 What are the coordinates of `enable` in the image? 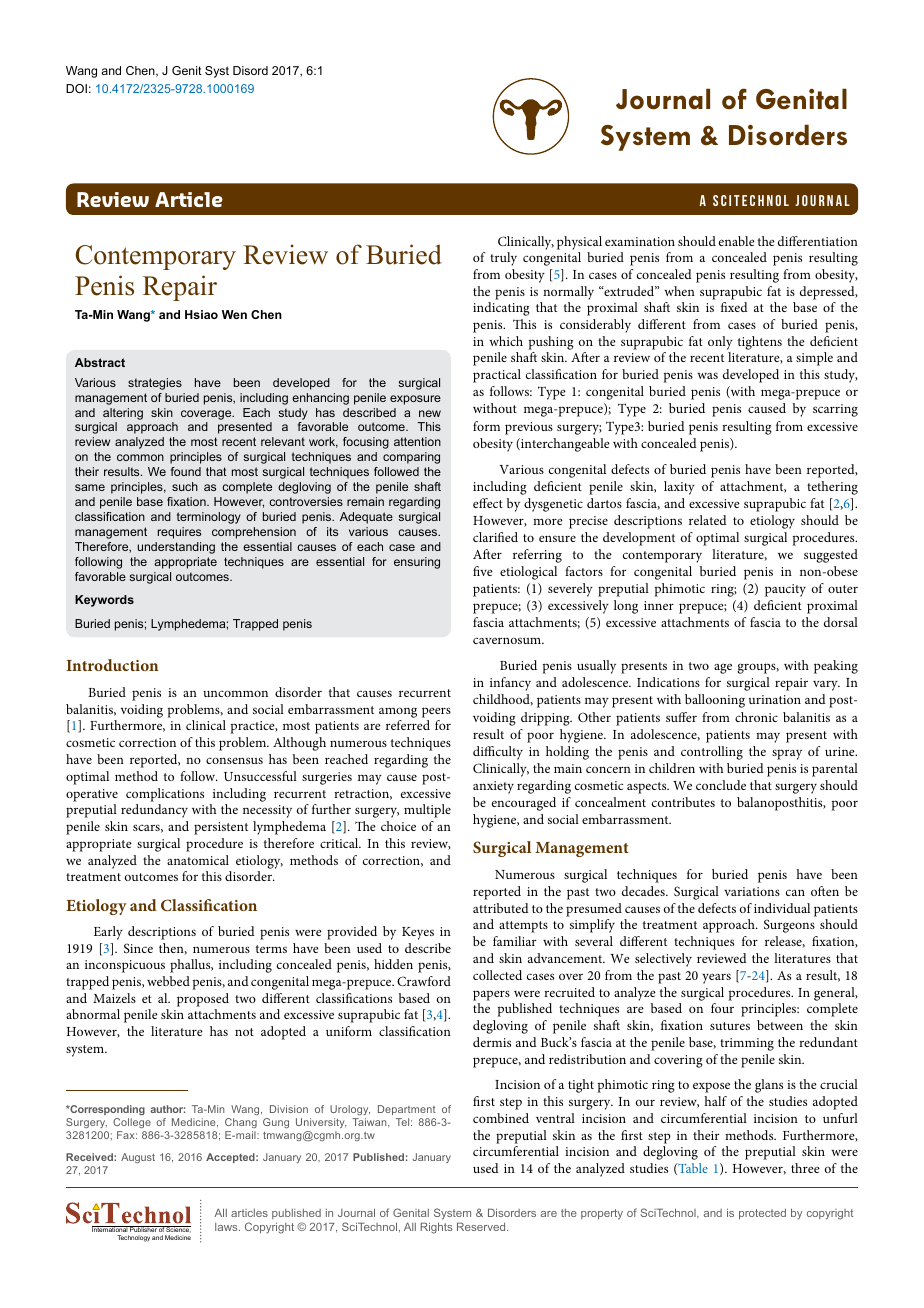 It's located at (737, 241).
